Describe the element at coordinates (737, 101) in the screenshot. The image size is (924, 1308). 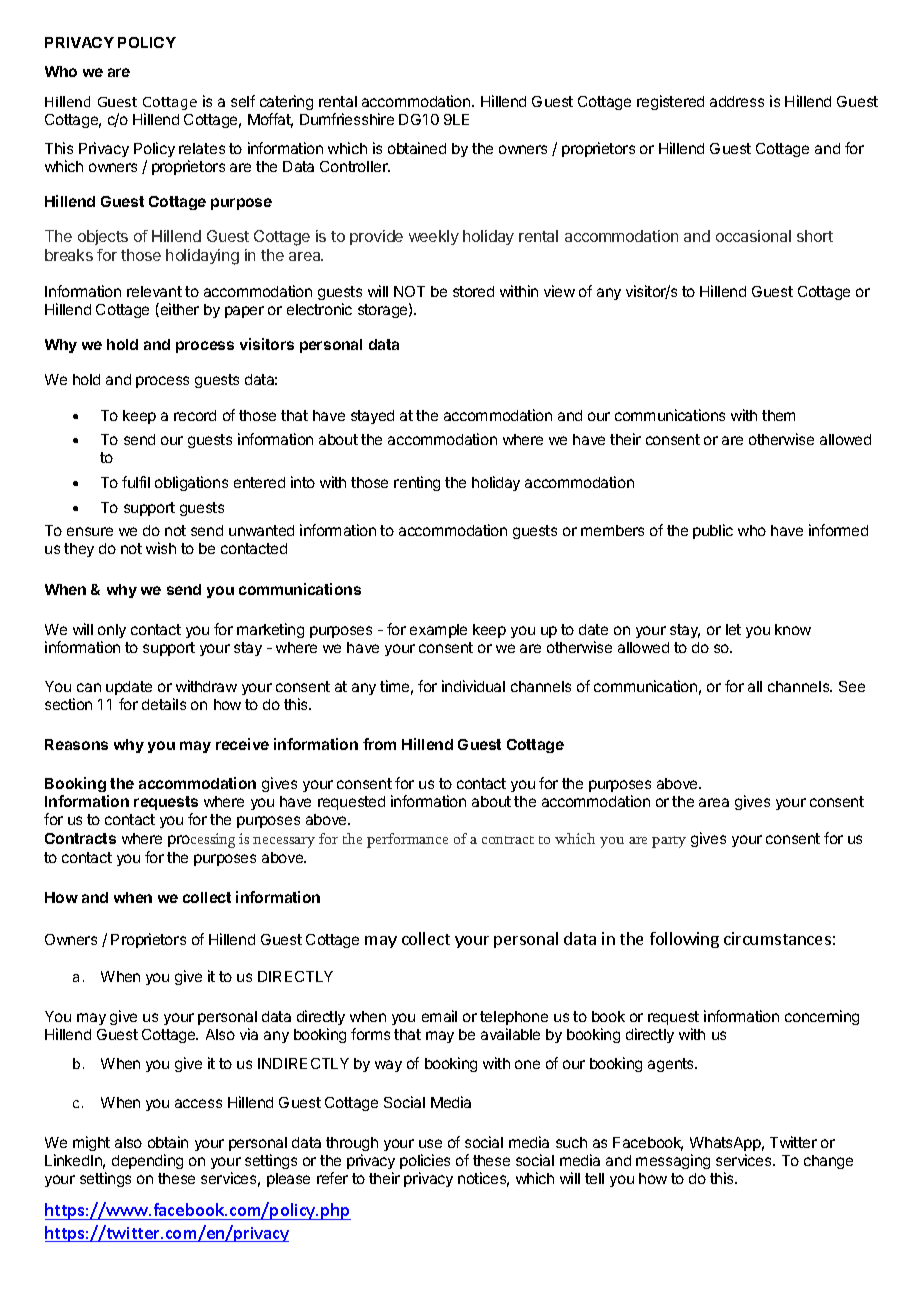
I see `address` at that location.
